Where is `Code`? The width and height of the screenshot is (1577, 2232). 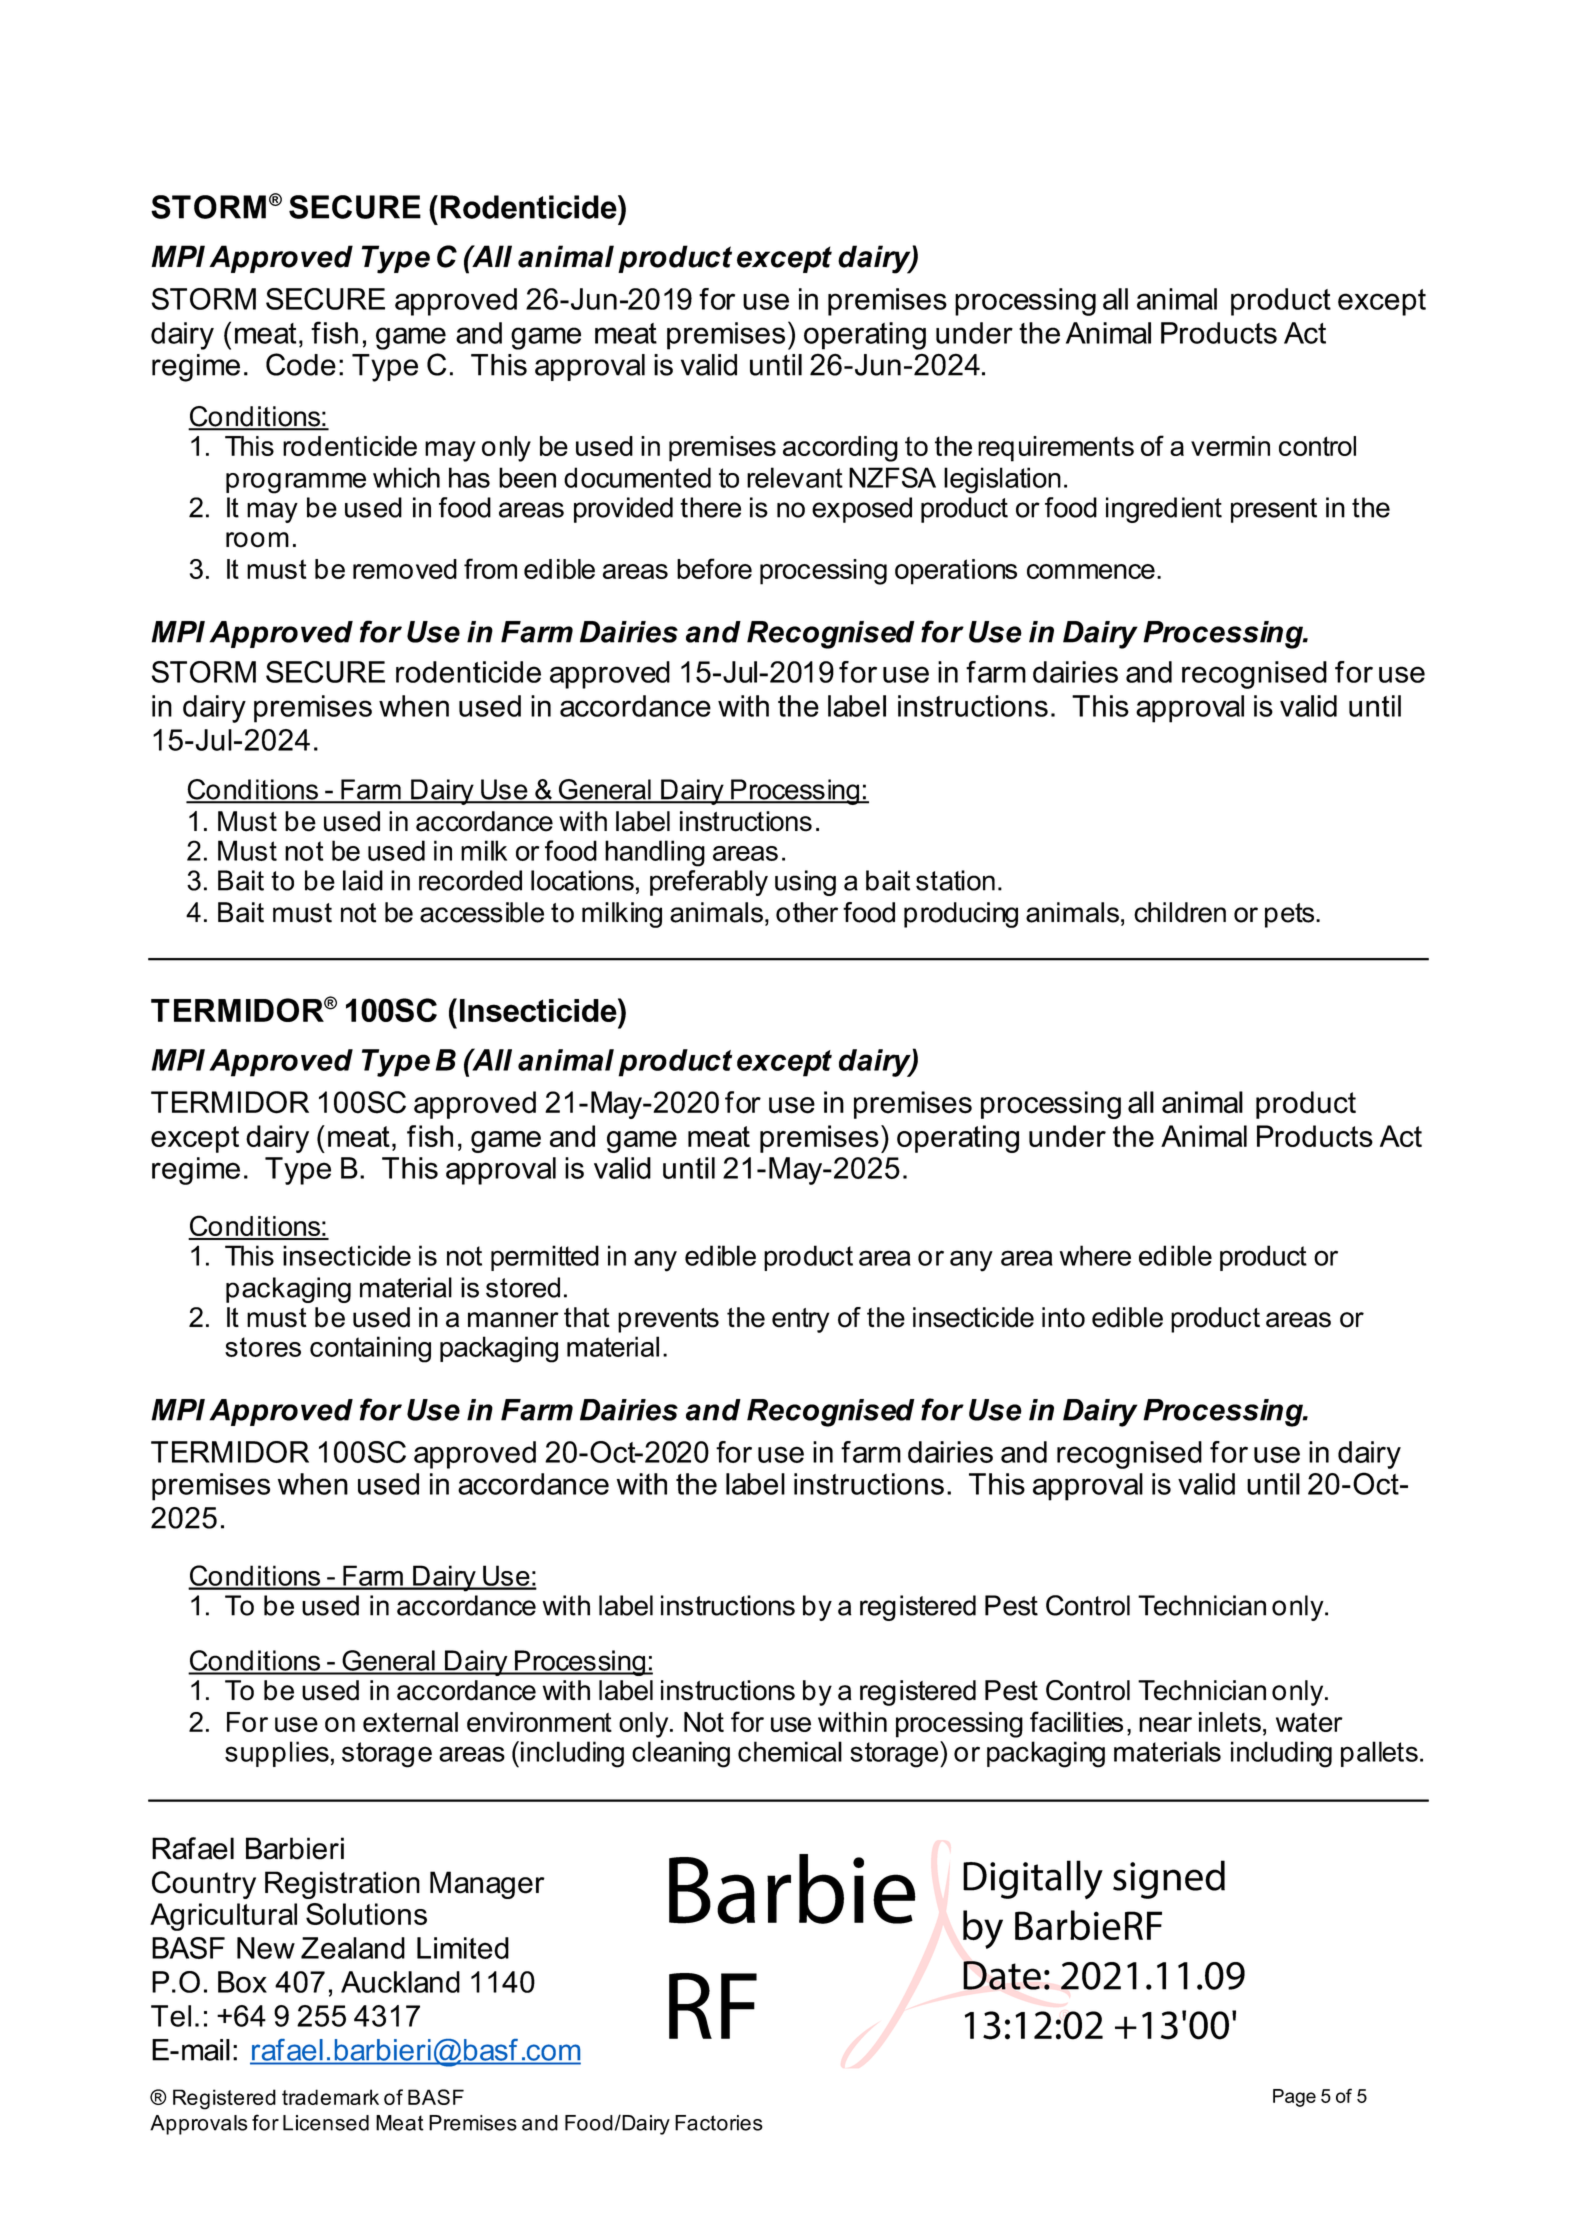 Code is located at coordinates (301, 364).
